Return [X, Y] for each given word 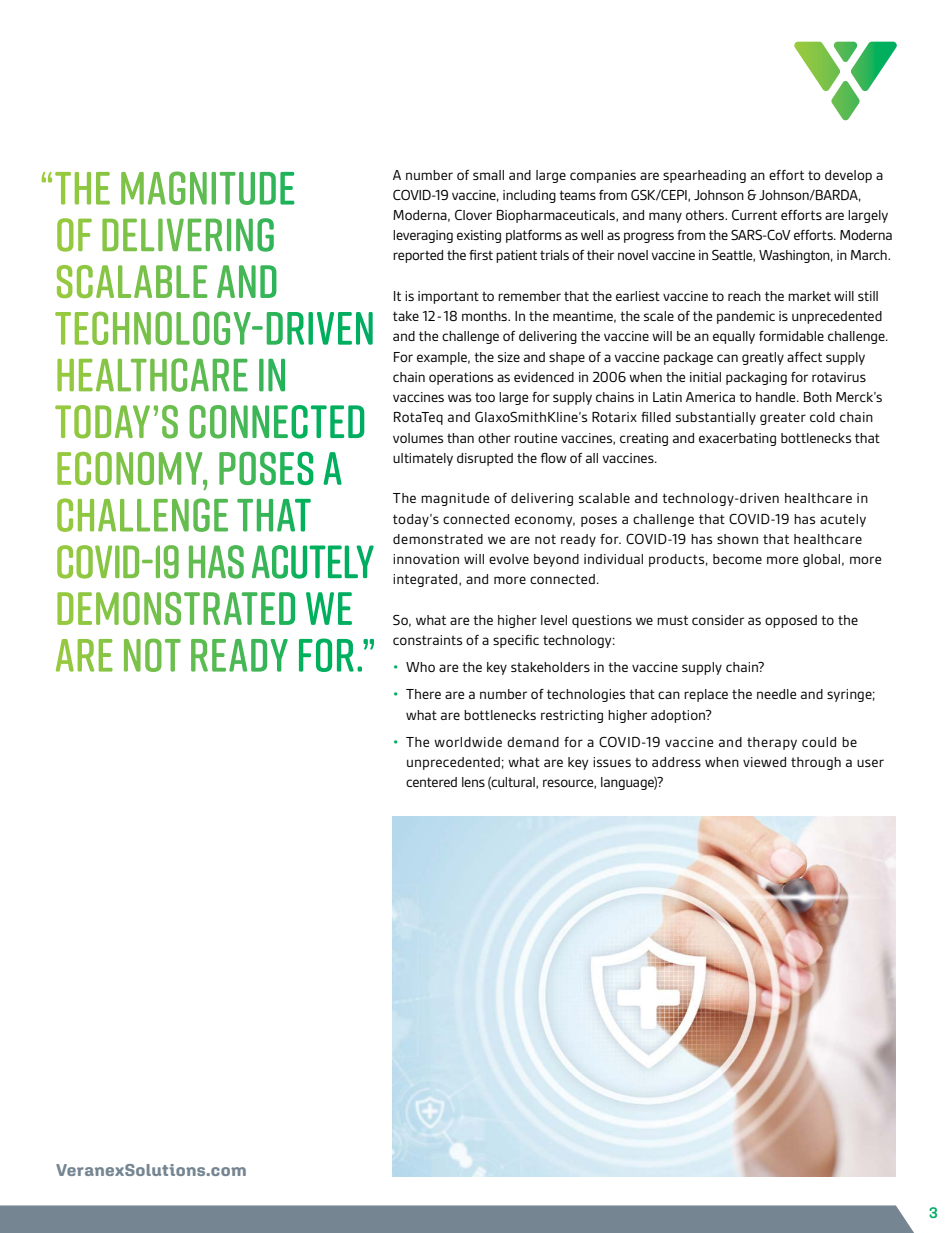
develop [848, 176]
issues [612, 762]
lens [473, 782]
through [816, 763]
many [665, 217]
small [488, 175]
